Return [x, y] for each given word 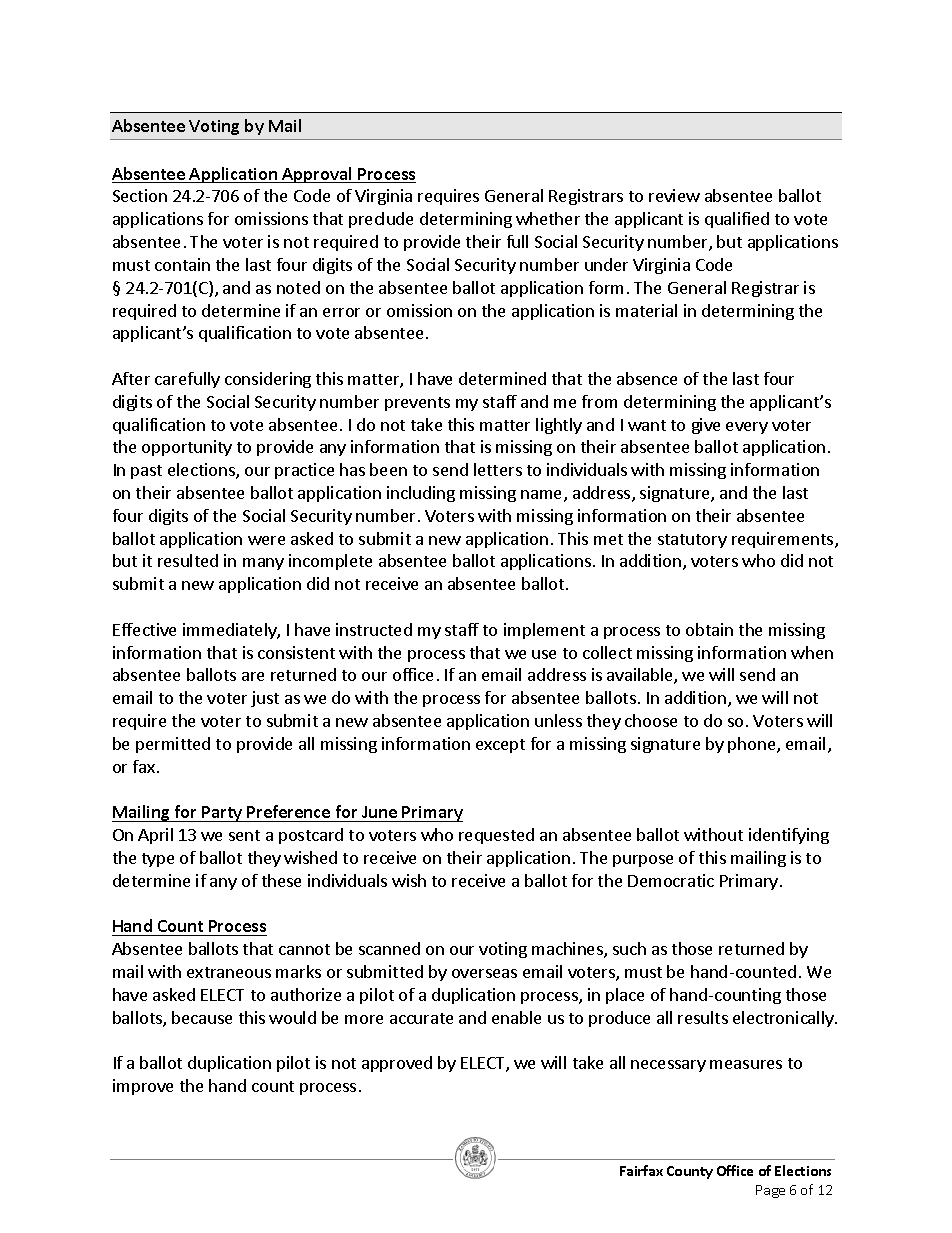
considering [268, 380]
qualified [737, 220]
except [500, 746]
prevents [417, 404]
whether [548, 218]
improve [143, 1087]
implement [544, 631]
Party [222, 814]
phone [753, 745]
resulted [188, 560]
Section [140, 195]
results [703, 1017]
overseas [484, 973]
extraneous [229, 972]
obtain [709, 629]
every [747, 428]
